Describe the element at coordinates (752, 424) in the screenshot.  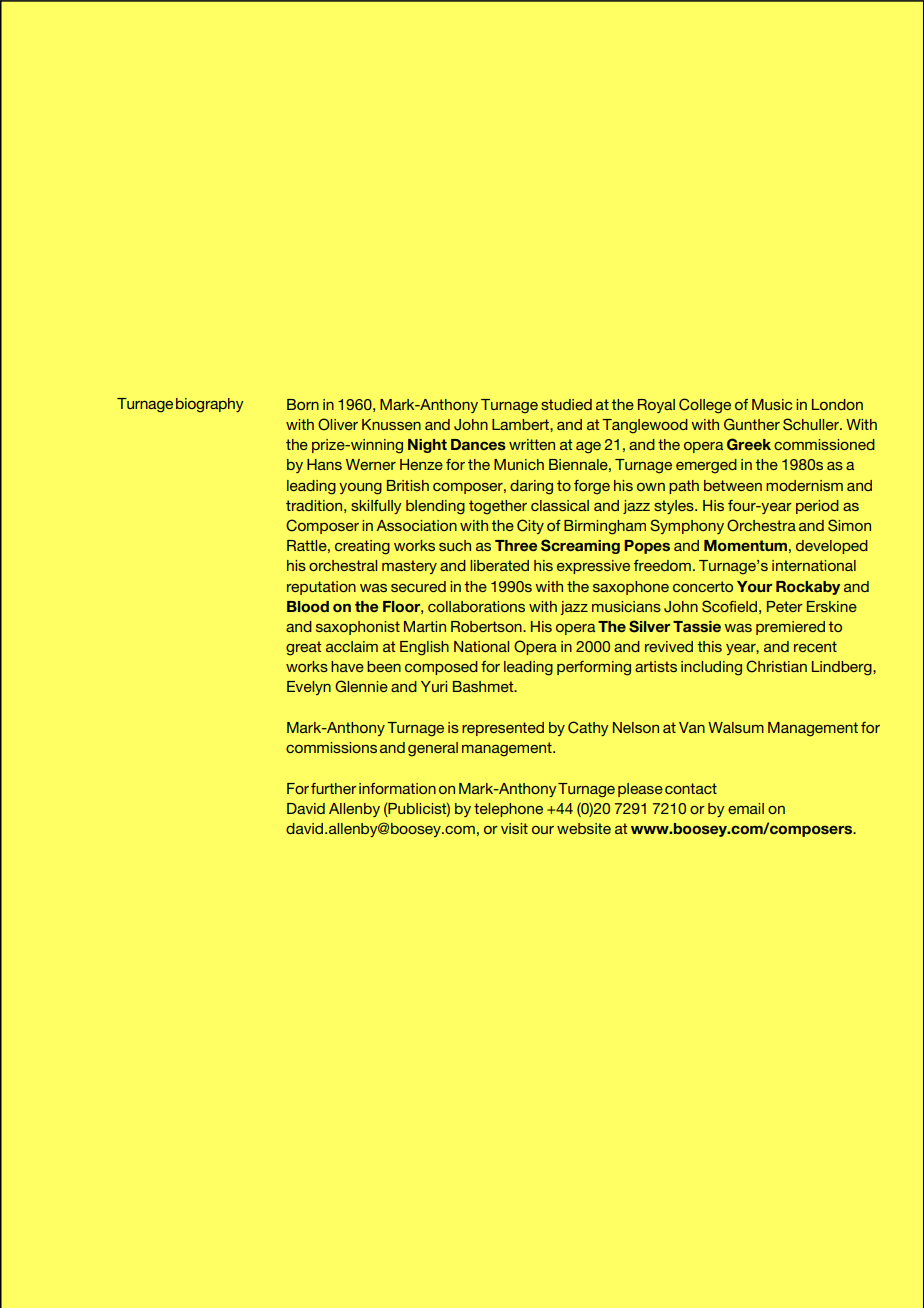
I see `Gunther` at that location.
